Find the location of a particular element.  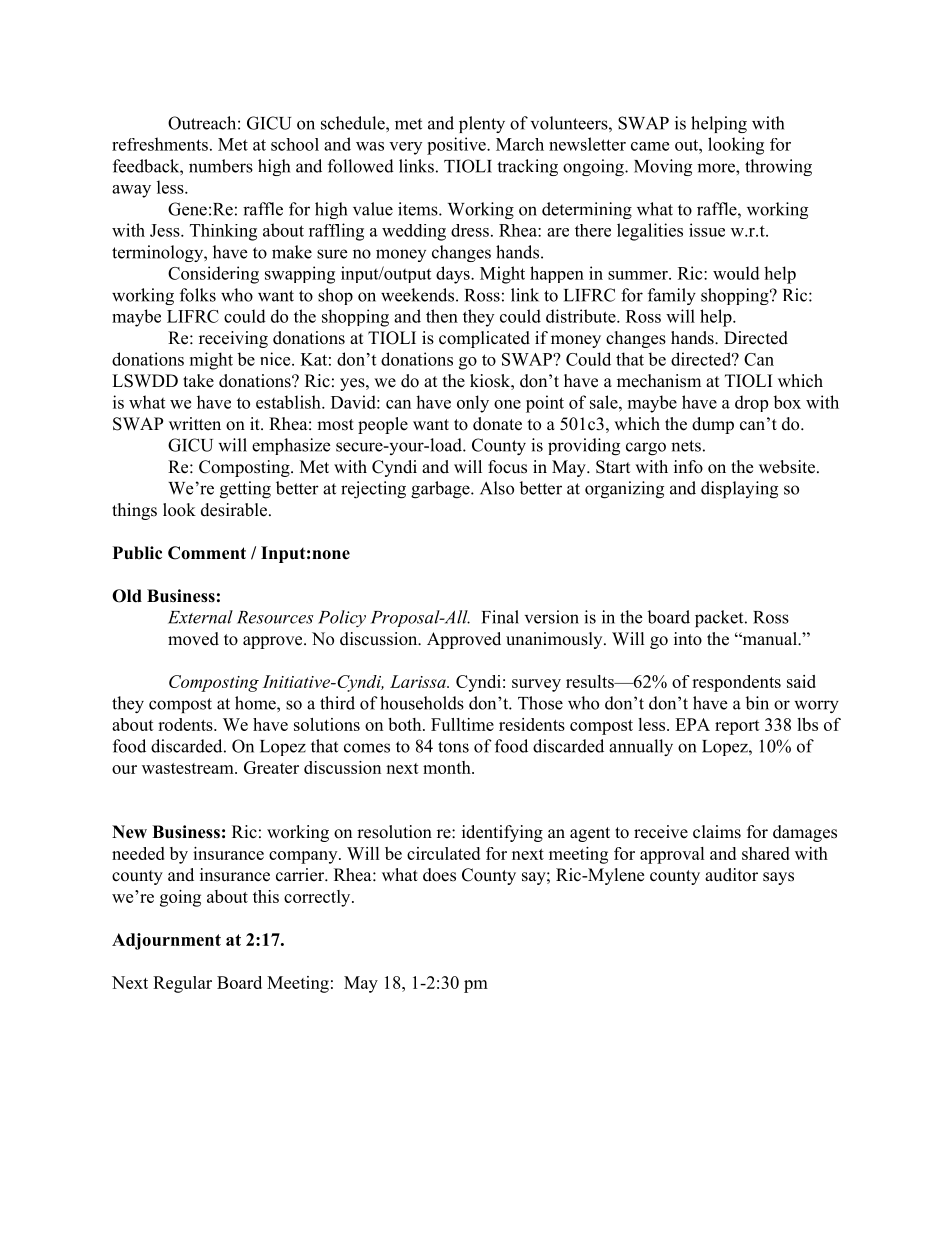

only is located at coordinates (473, 404).
